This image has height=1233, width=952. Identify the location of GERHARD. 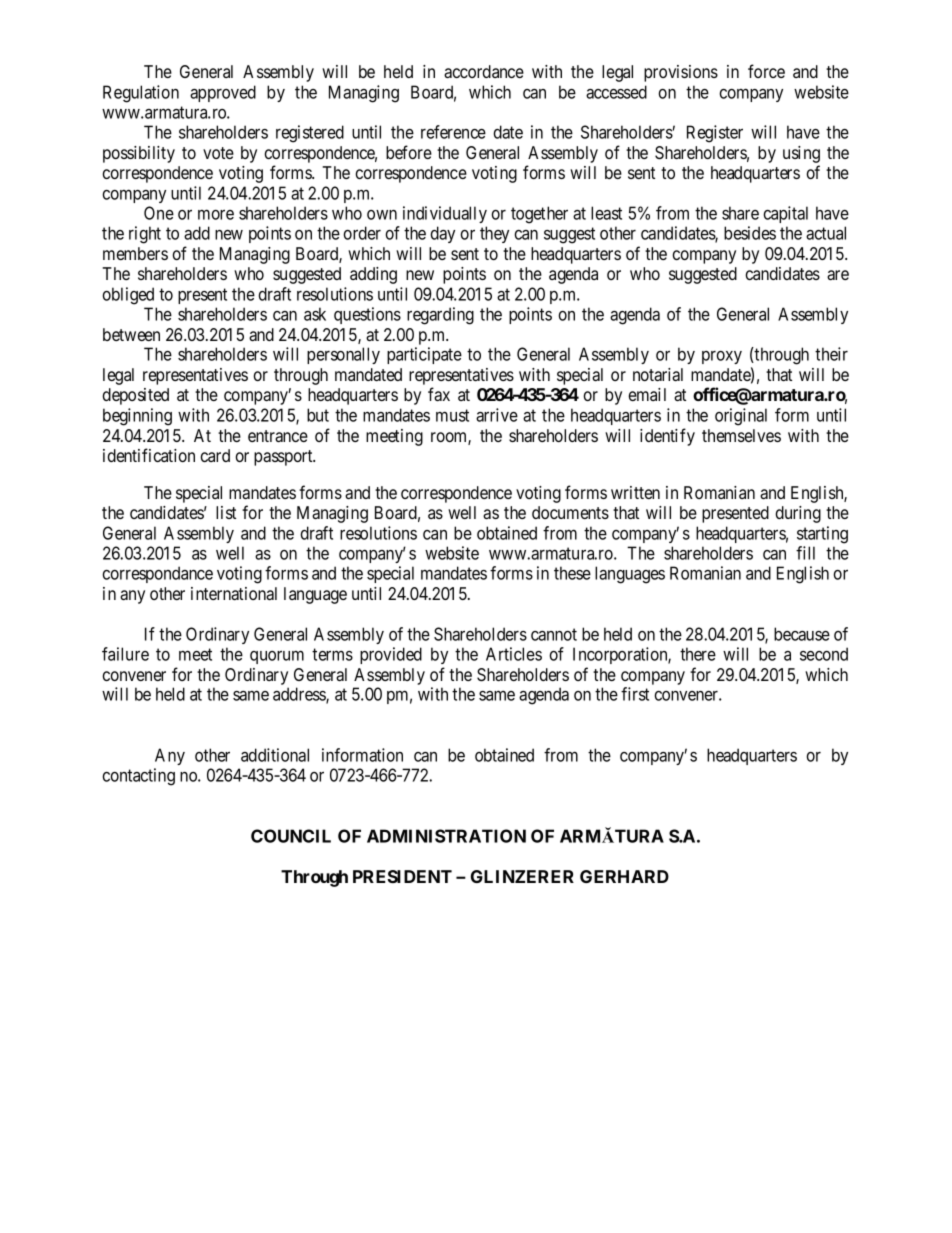
(624, 876).
